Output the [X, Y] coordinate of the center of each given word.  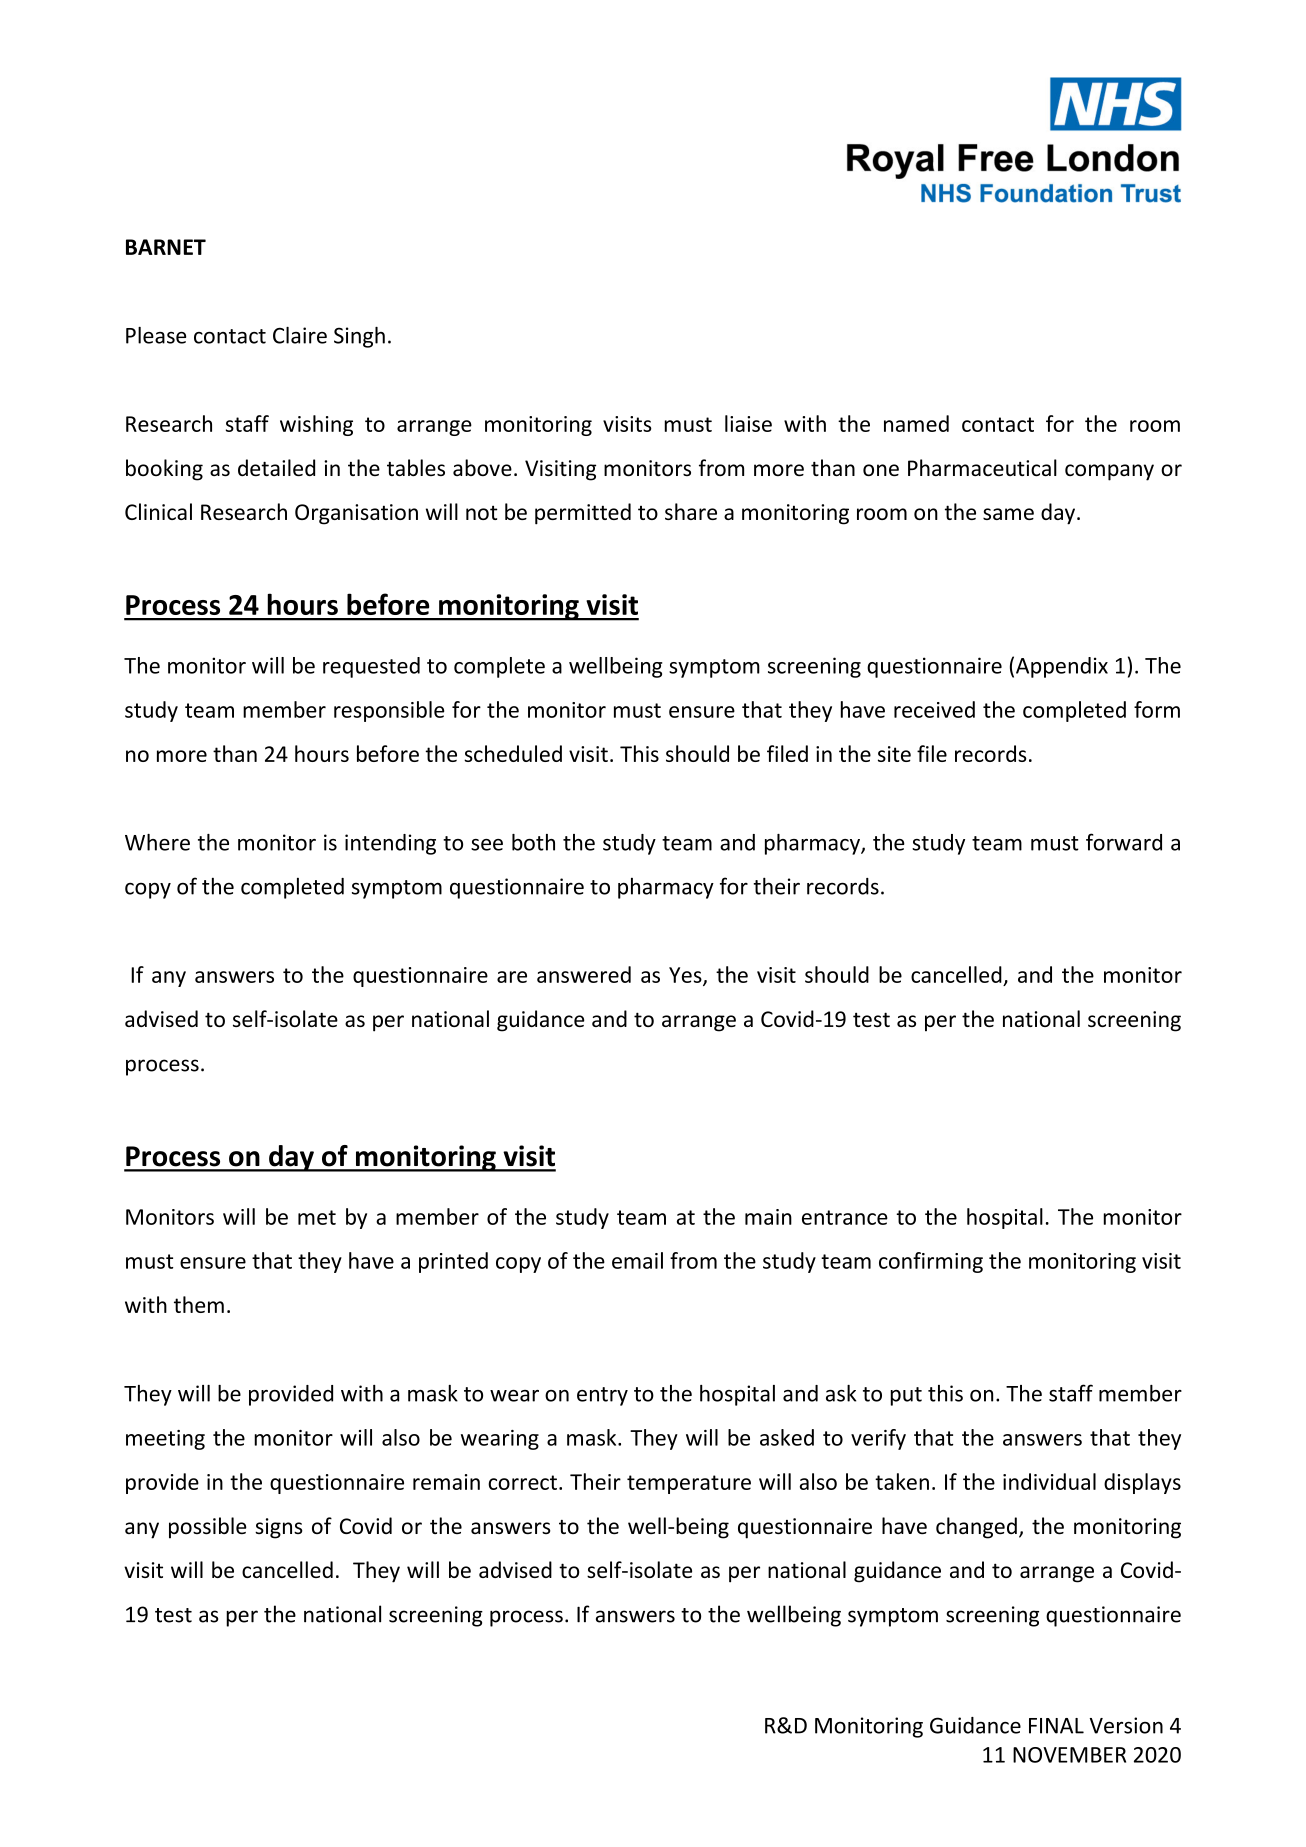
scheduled [513, 753]
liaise [748, 423]
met [317, 1217]
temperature [689, 1484]
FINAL [1056, 1726]
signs [279, 1528]
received [934, 709]
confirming [931, 1262]
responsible [389, 711]
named [916, 423]
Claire [300, 335]
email [637, 1260]
